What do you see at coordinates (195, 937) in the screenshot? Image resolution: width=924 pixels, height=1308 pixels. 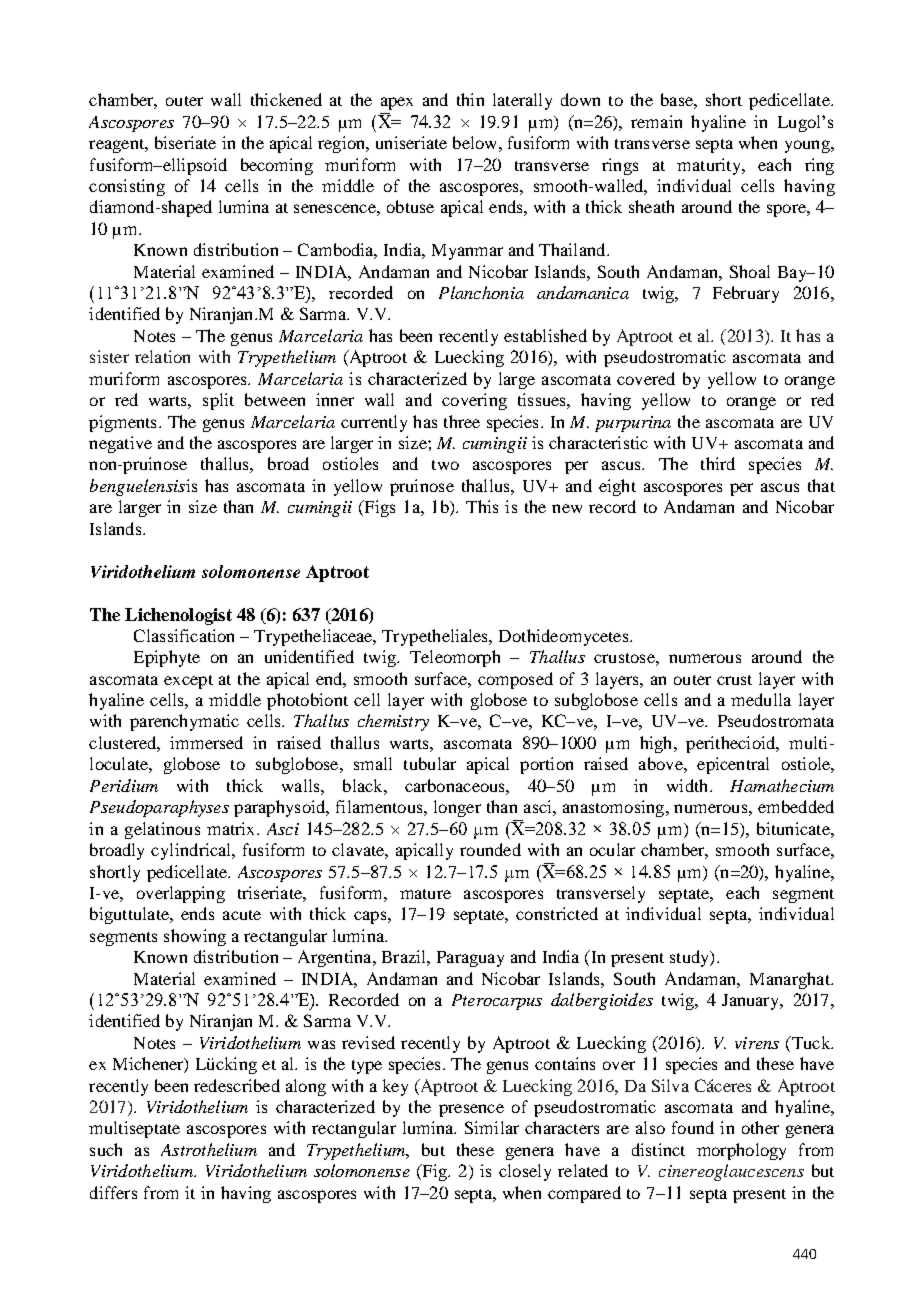 I see `showing` at bounding box center [195, 937].
